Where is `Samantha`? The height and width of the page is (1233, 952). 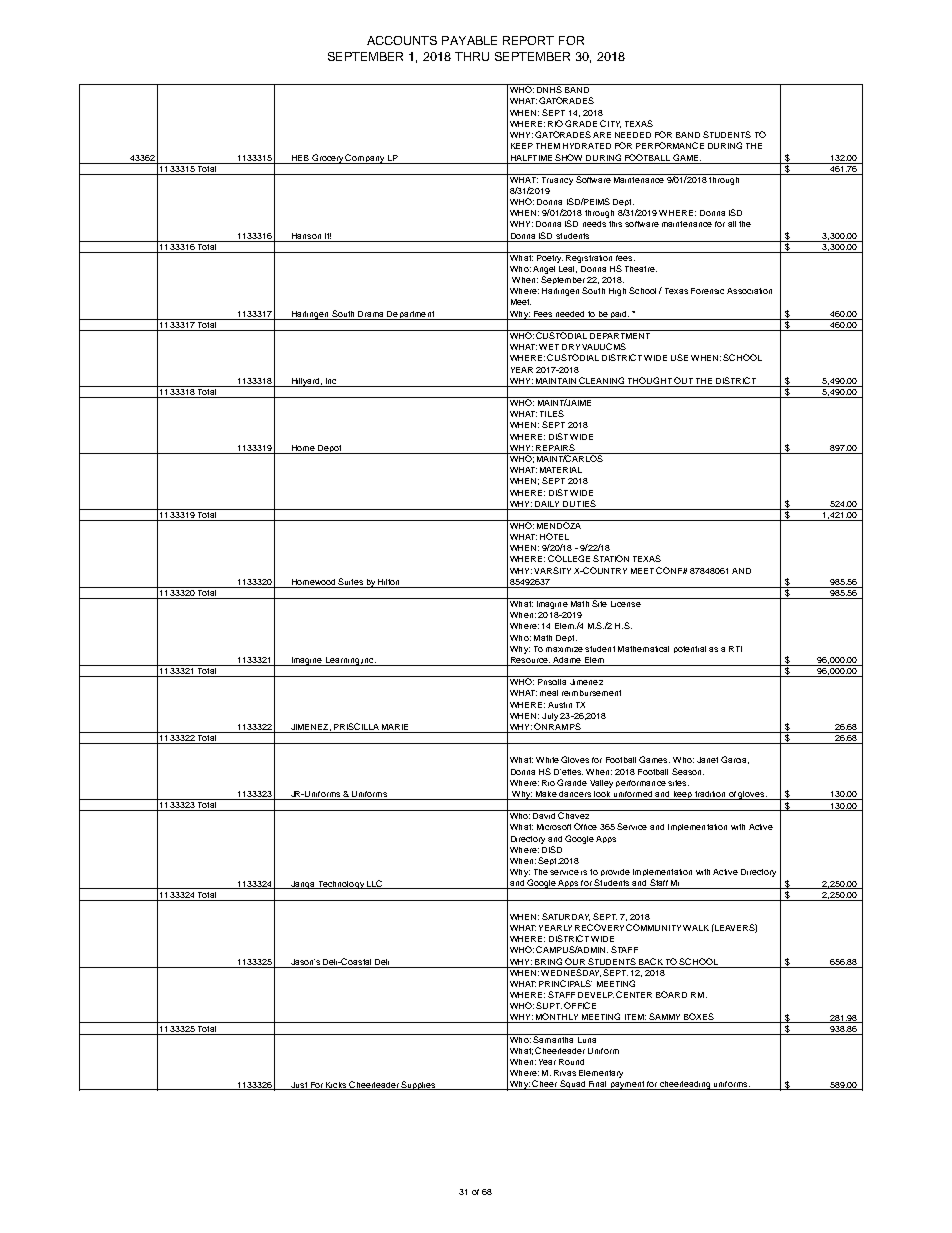 Samantha is located at coordinates (554, 1038).
